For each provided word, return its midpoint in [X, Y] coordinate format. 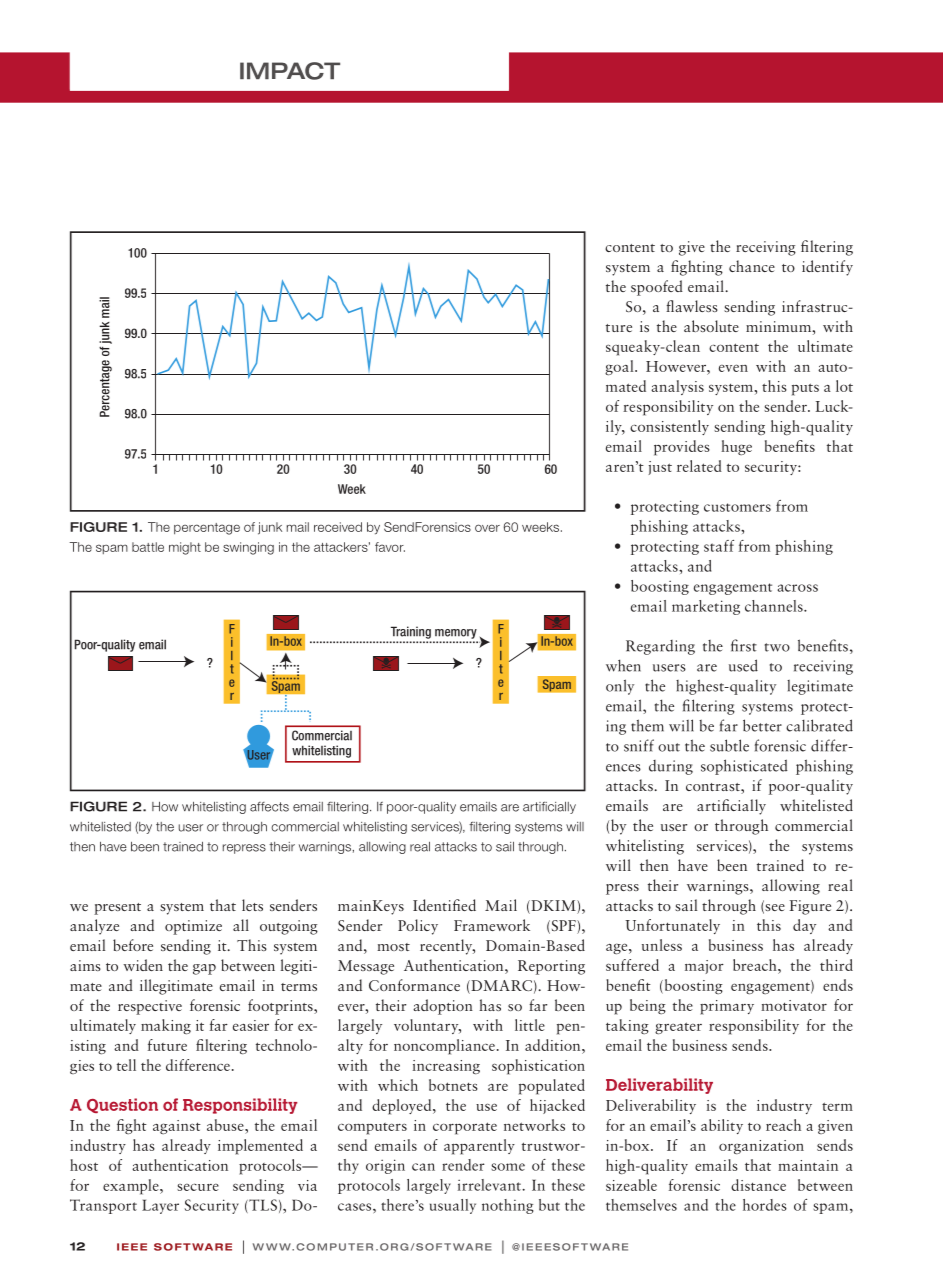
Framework [492, 925]
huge [736, 447]
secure [198, 1187]
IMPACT [290, 71]
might [185, 548]
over [487, 528]
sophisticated [744, 767]
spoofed [657, 288]
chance [752, 266]
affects [269, 807]
